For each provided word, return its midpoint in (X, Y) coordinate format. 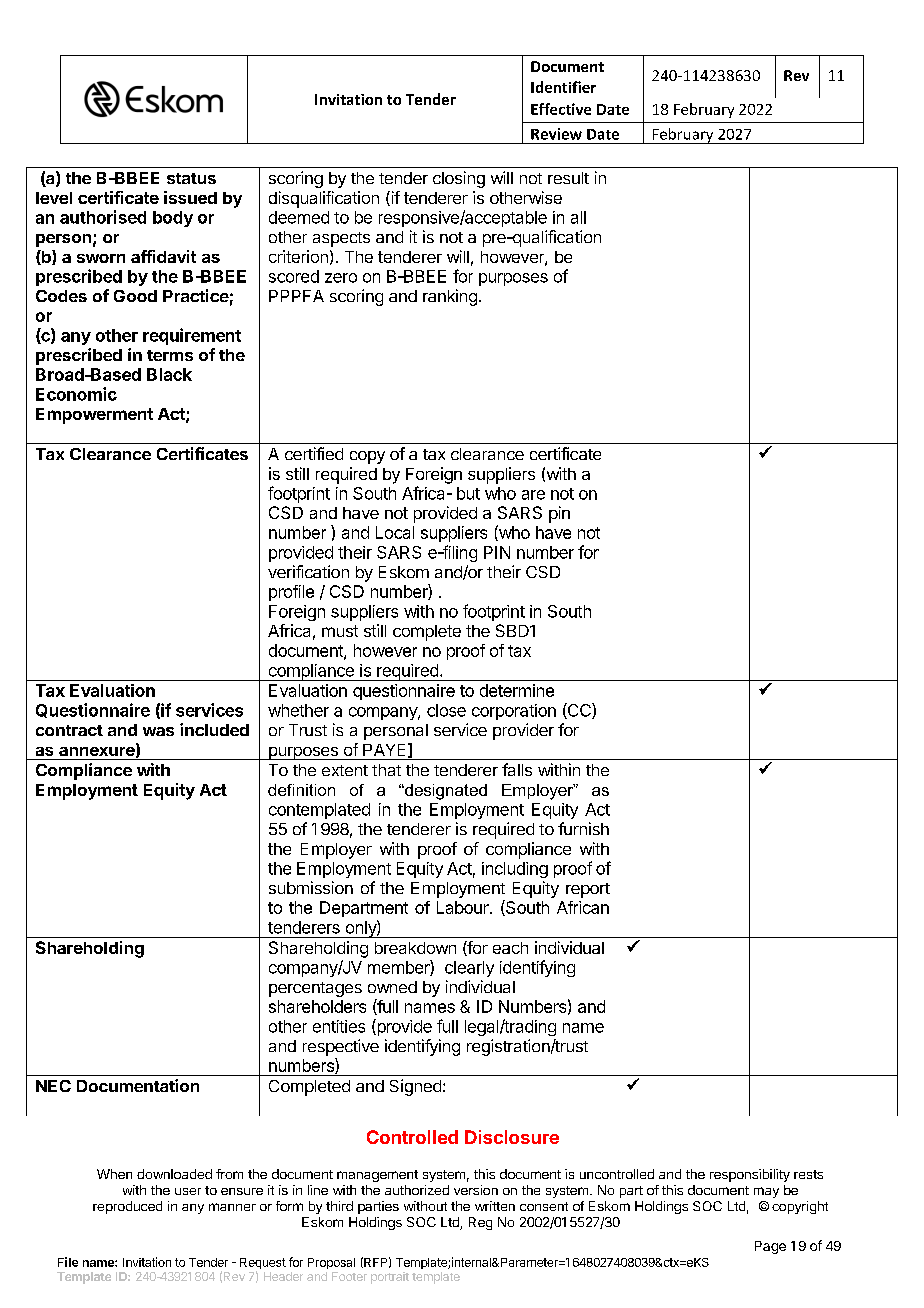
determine (517, 690)
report (588, 890)
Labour (464, 907)
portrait (390, 1278)
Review (556, 134)
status (191, 178)
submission (311, 887)
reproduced (127, 1207)
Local (395, 532)
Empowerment (94, 416)
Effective (561, 109)
